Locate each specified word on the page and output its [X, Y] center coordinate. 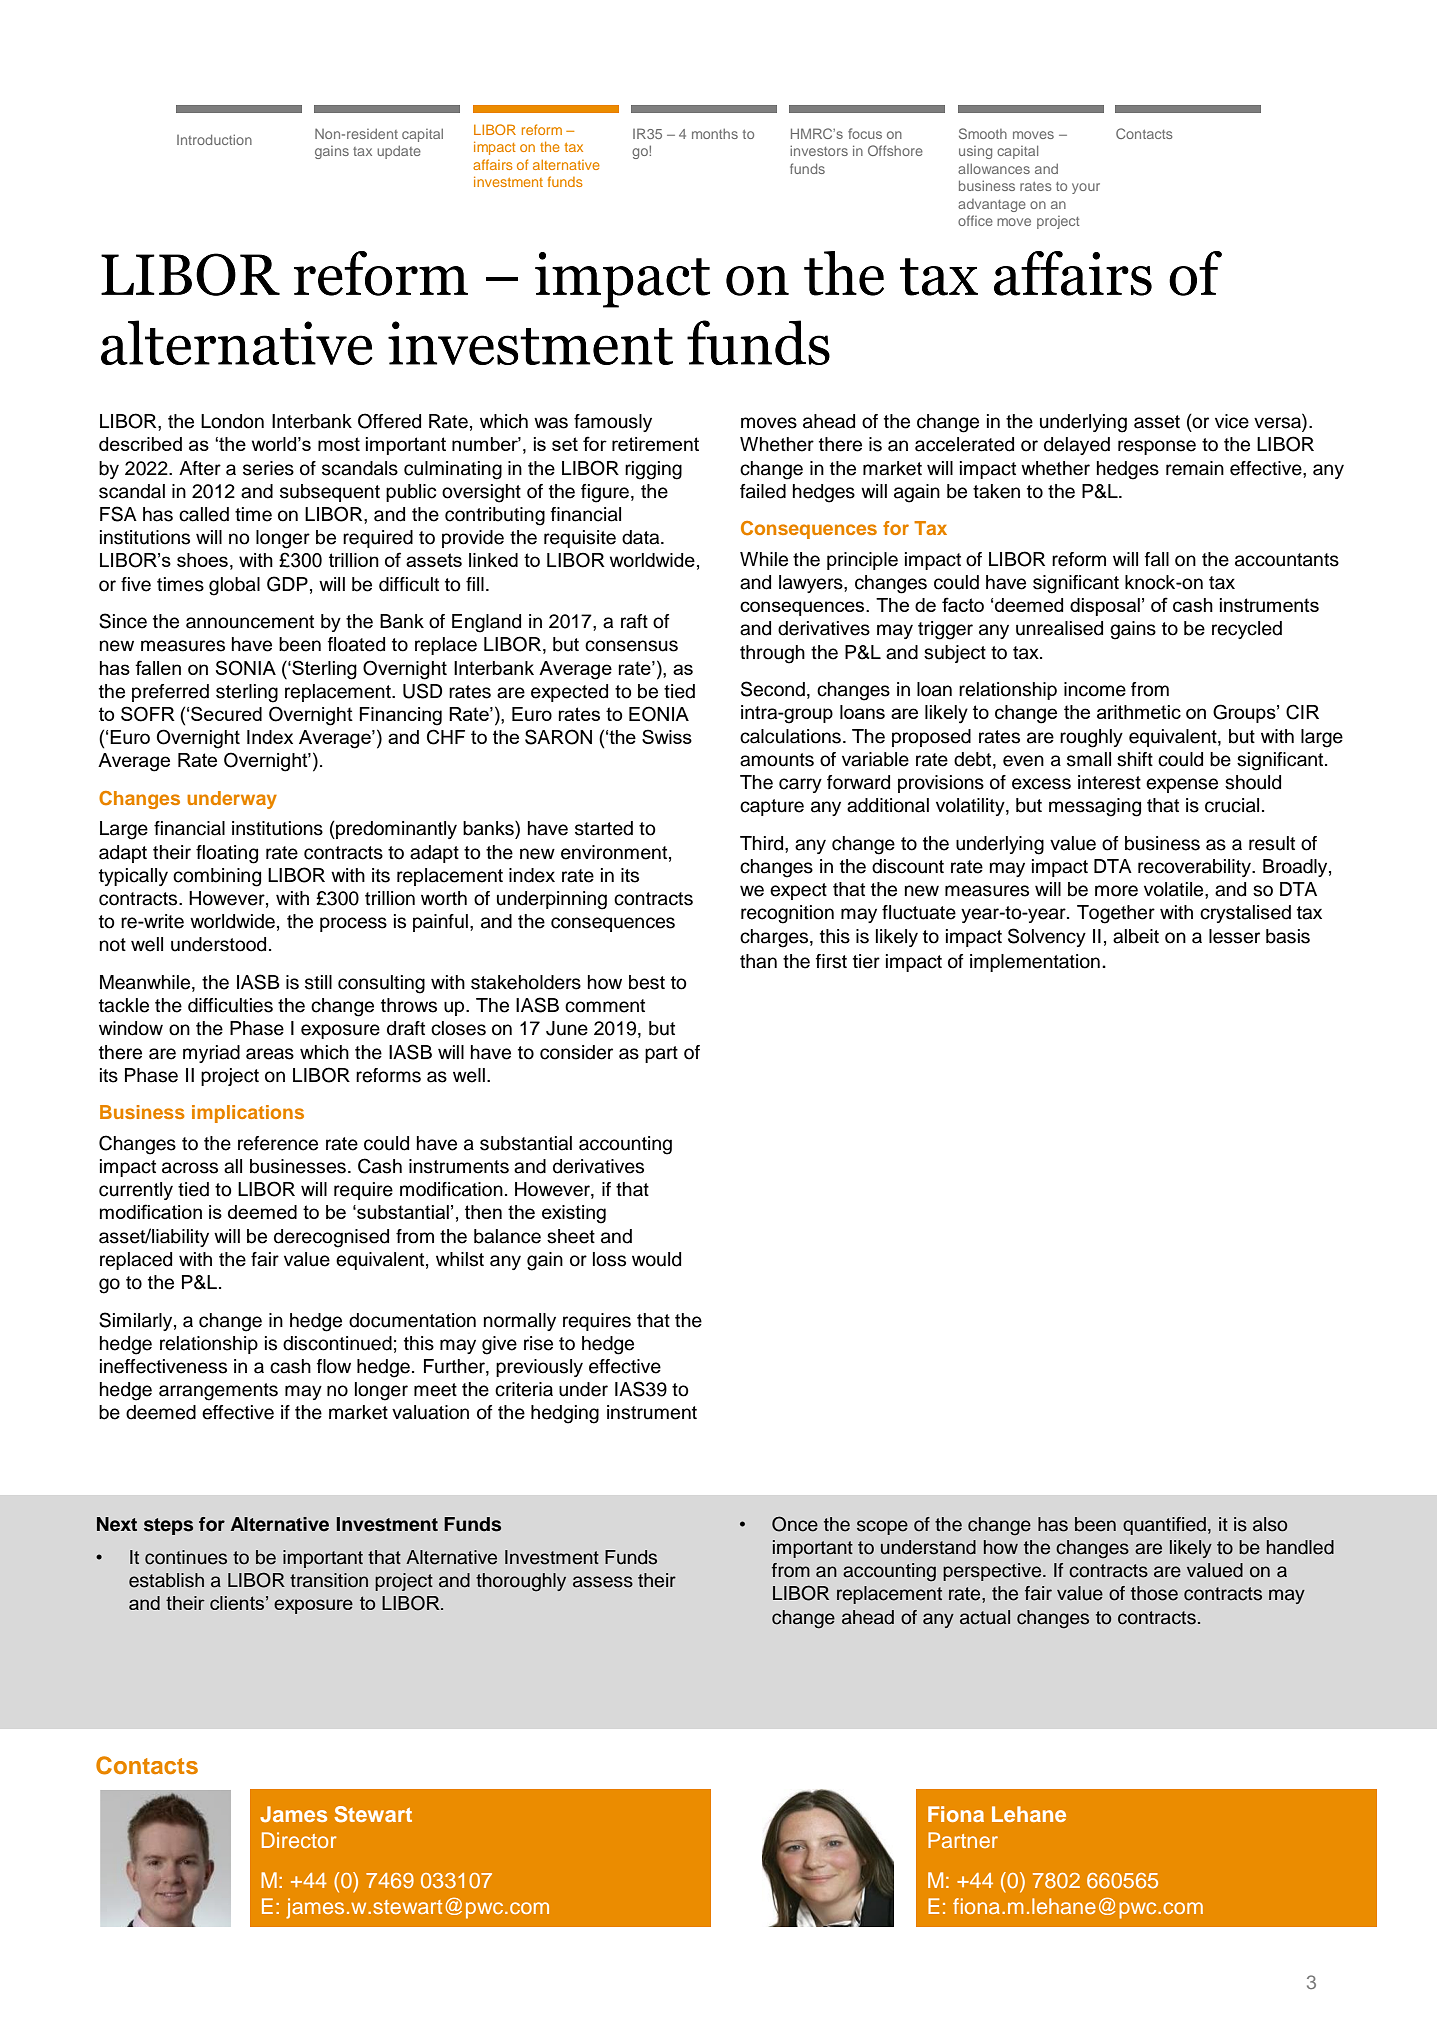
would [656, 1259]
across [190, 1168]
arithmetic [1139, 712]
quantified [1164, 1526]
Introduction [214, 139]
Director [299, 1840]
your [1086, 188]
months [715, 134]
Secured [226, 713]
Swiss [667, 736]
